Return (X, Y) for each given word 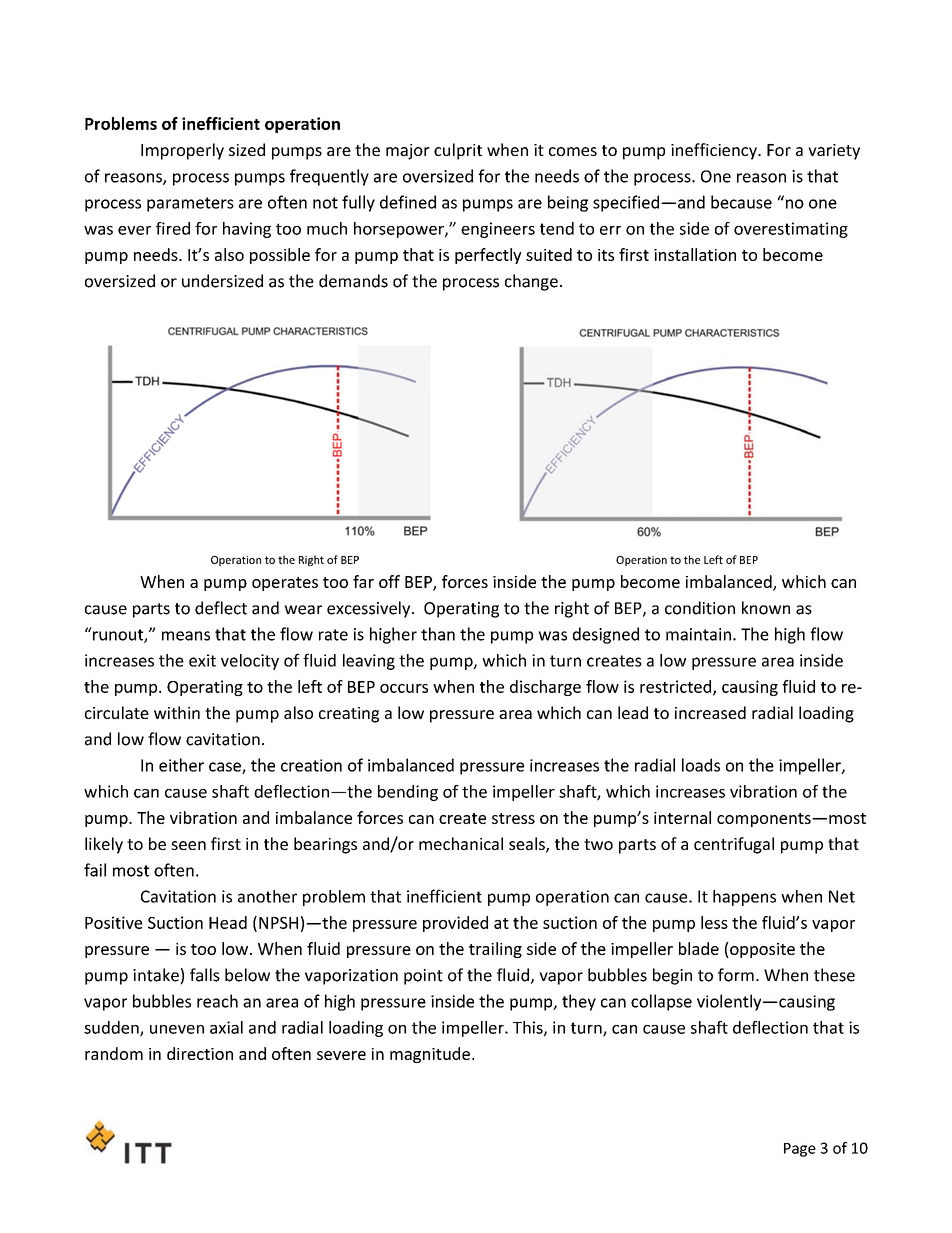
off (389, 581)
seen (188, 845)
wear (303, 610)
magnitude (430, 1055)
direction (200, 1053)
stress (513, 818)
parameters (190, 204)
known (766, 608)
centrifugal (734, 845)
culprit (458, 151)
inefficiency (715, 151)
